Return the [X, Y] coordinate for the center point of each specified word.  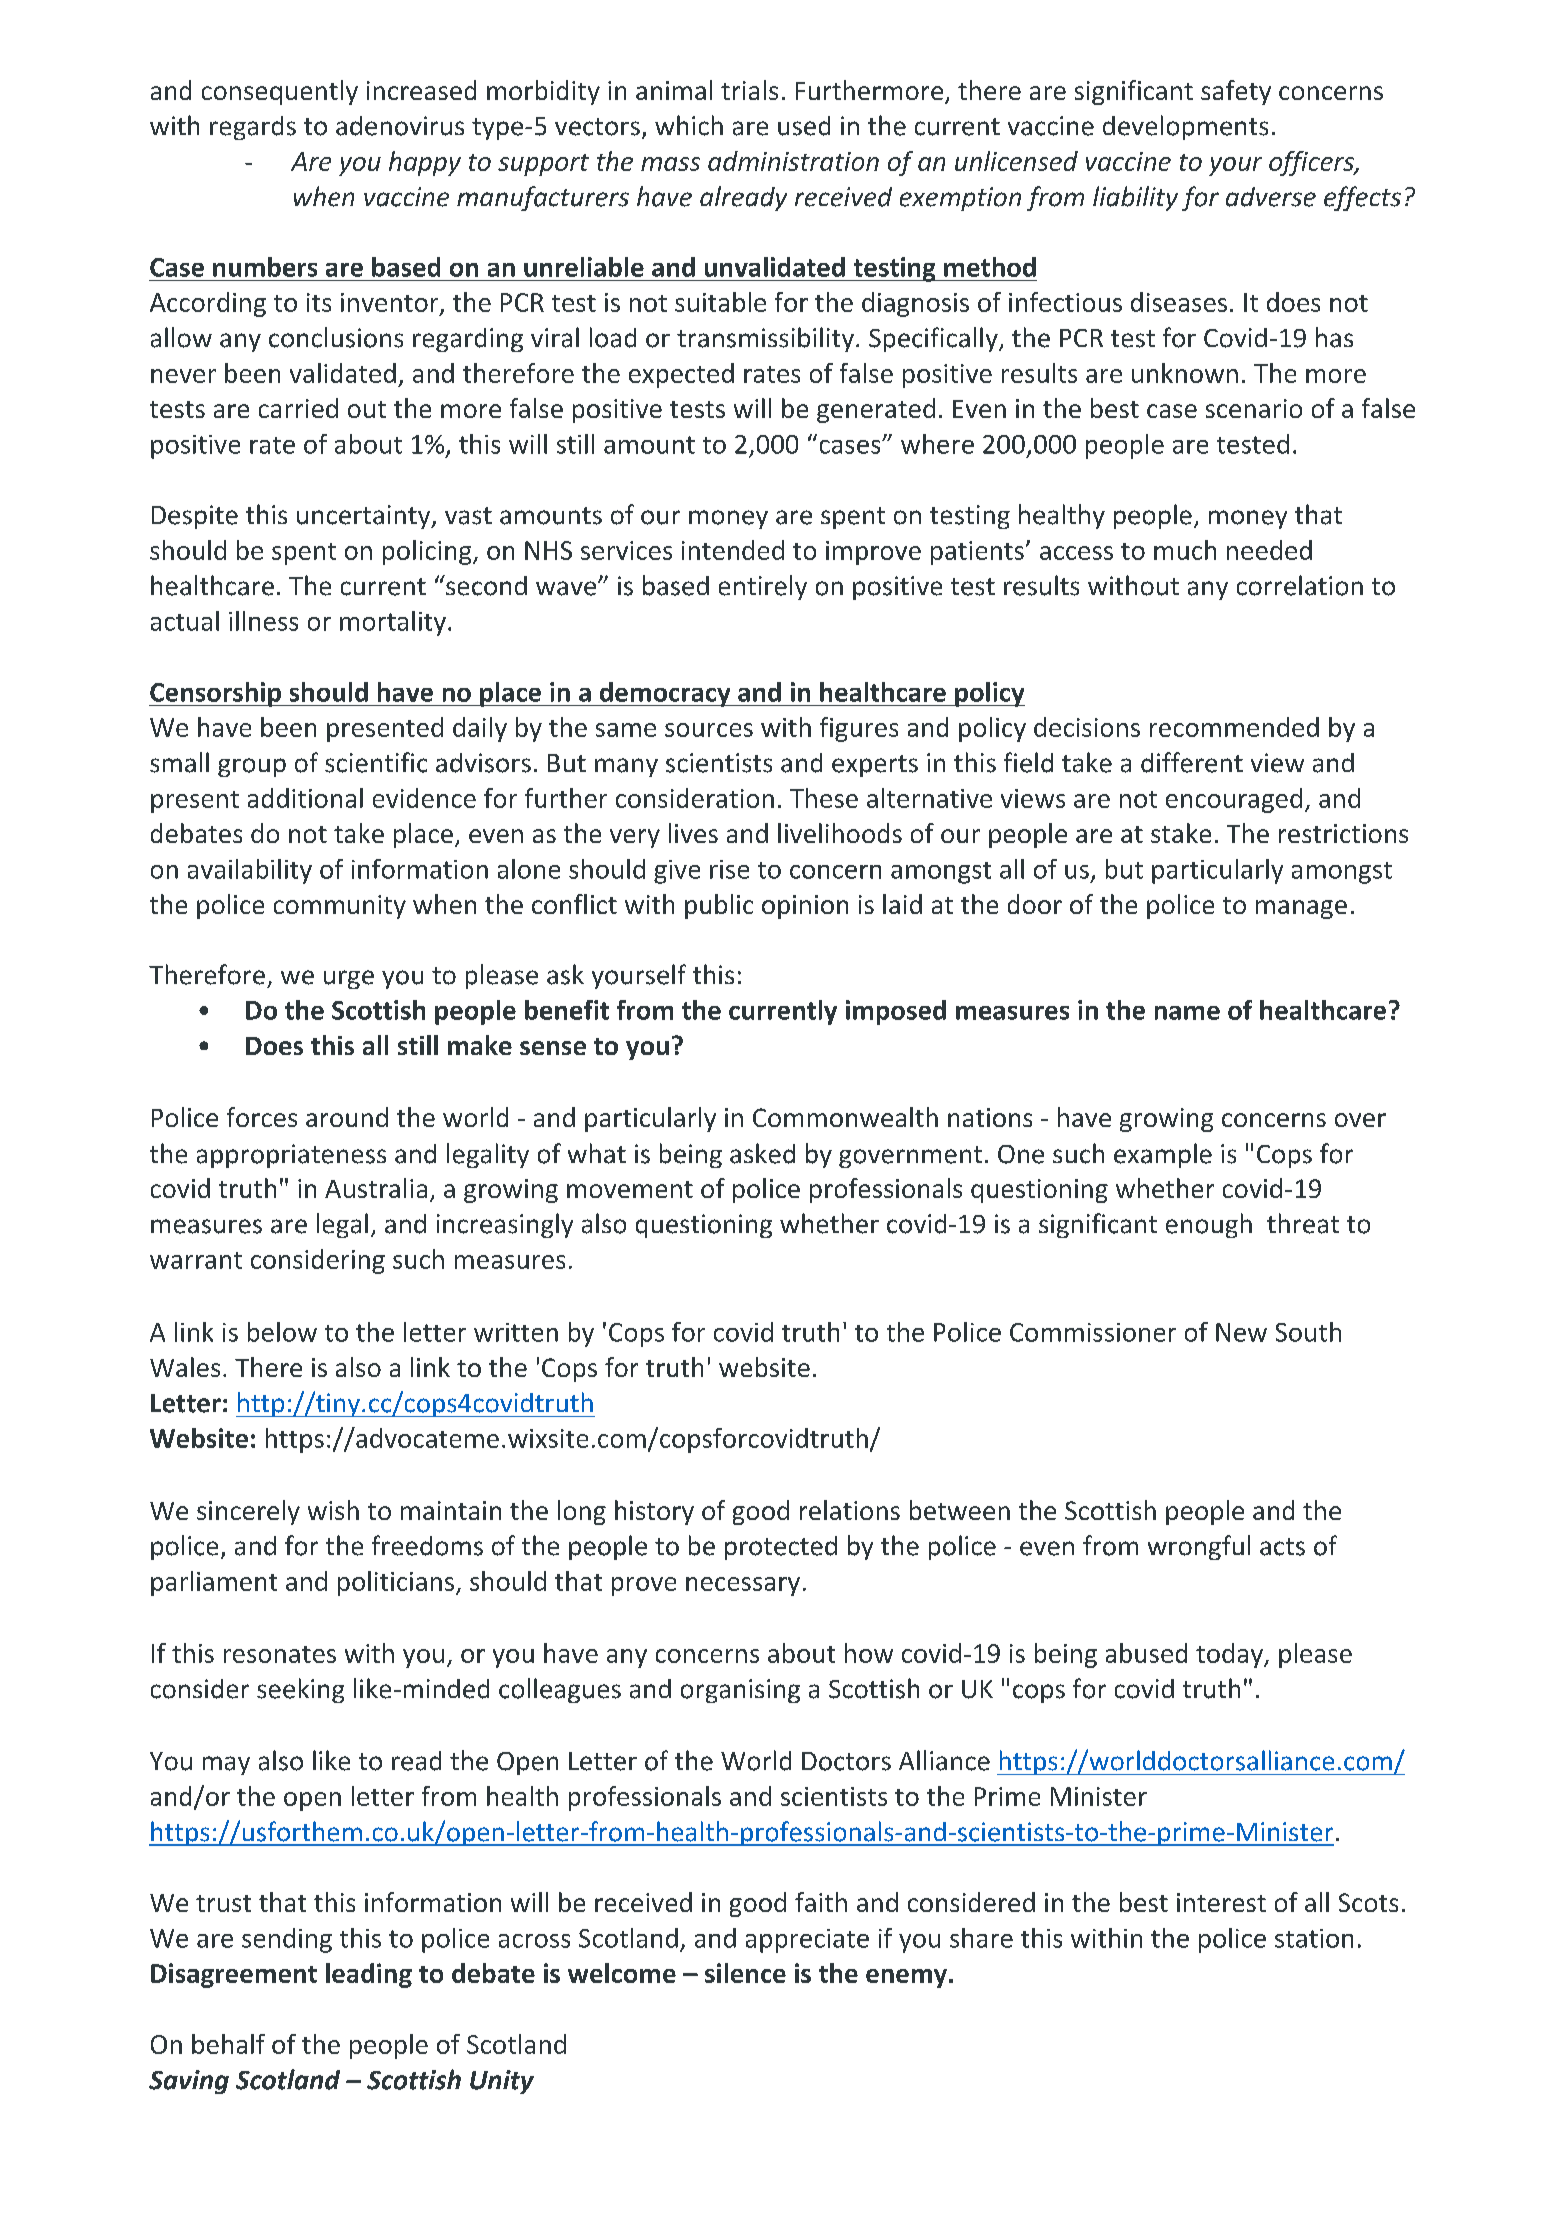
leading [369, 1975]
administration [793, 161]
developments [1185, 127]
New [1241, 1332]
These [824, 798]
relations [850, 1510]
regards [253, 128]
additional [305, 798]
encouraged [1234, 800]
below [282, 1332]
